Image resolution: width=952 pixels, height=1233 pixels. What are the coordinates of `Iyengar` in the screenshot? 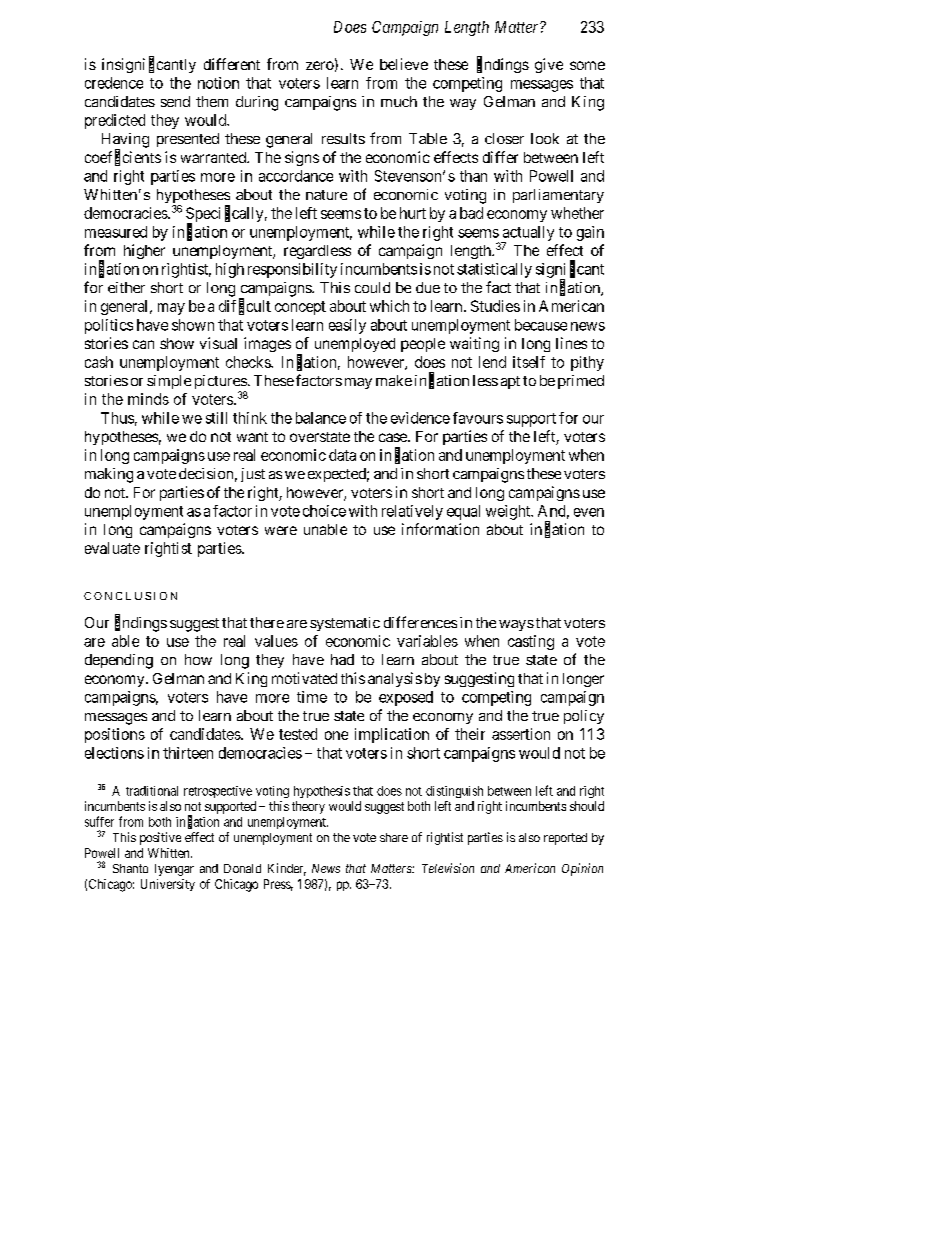 It's located at (174, 870).
